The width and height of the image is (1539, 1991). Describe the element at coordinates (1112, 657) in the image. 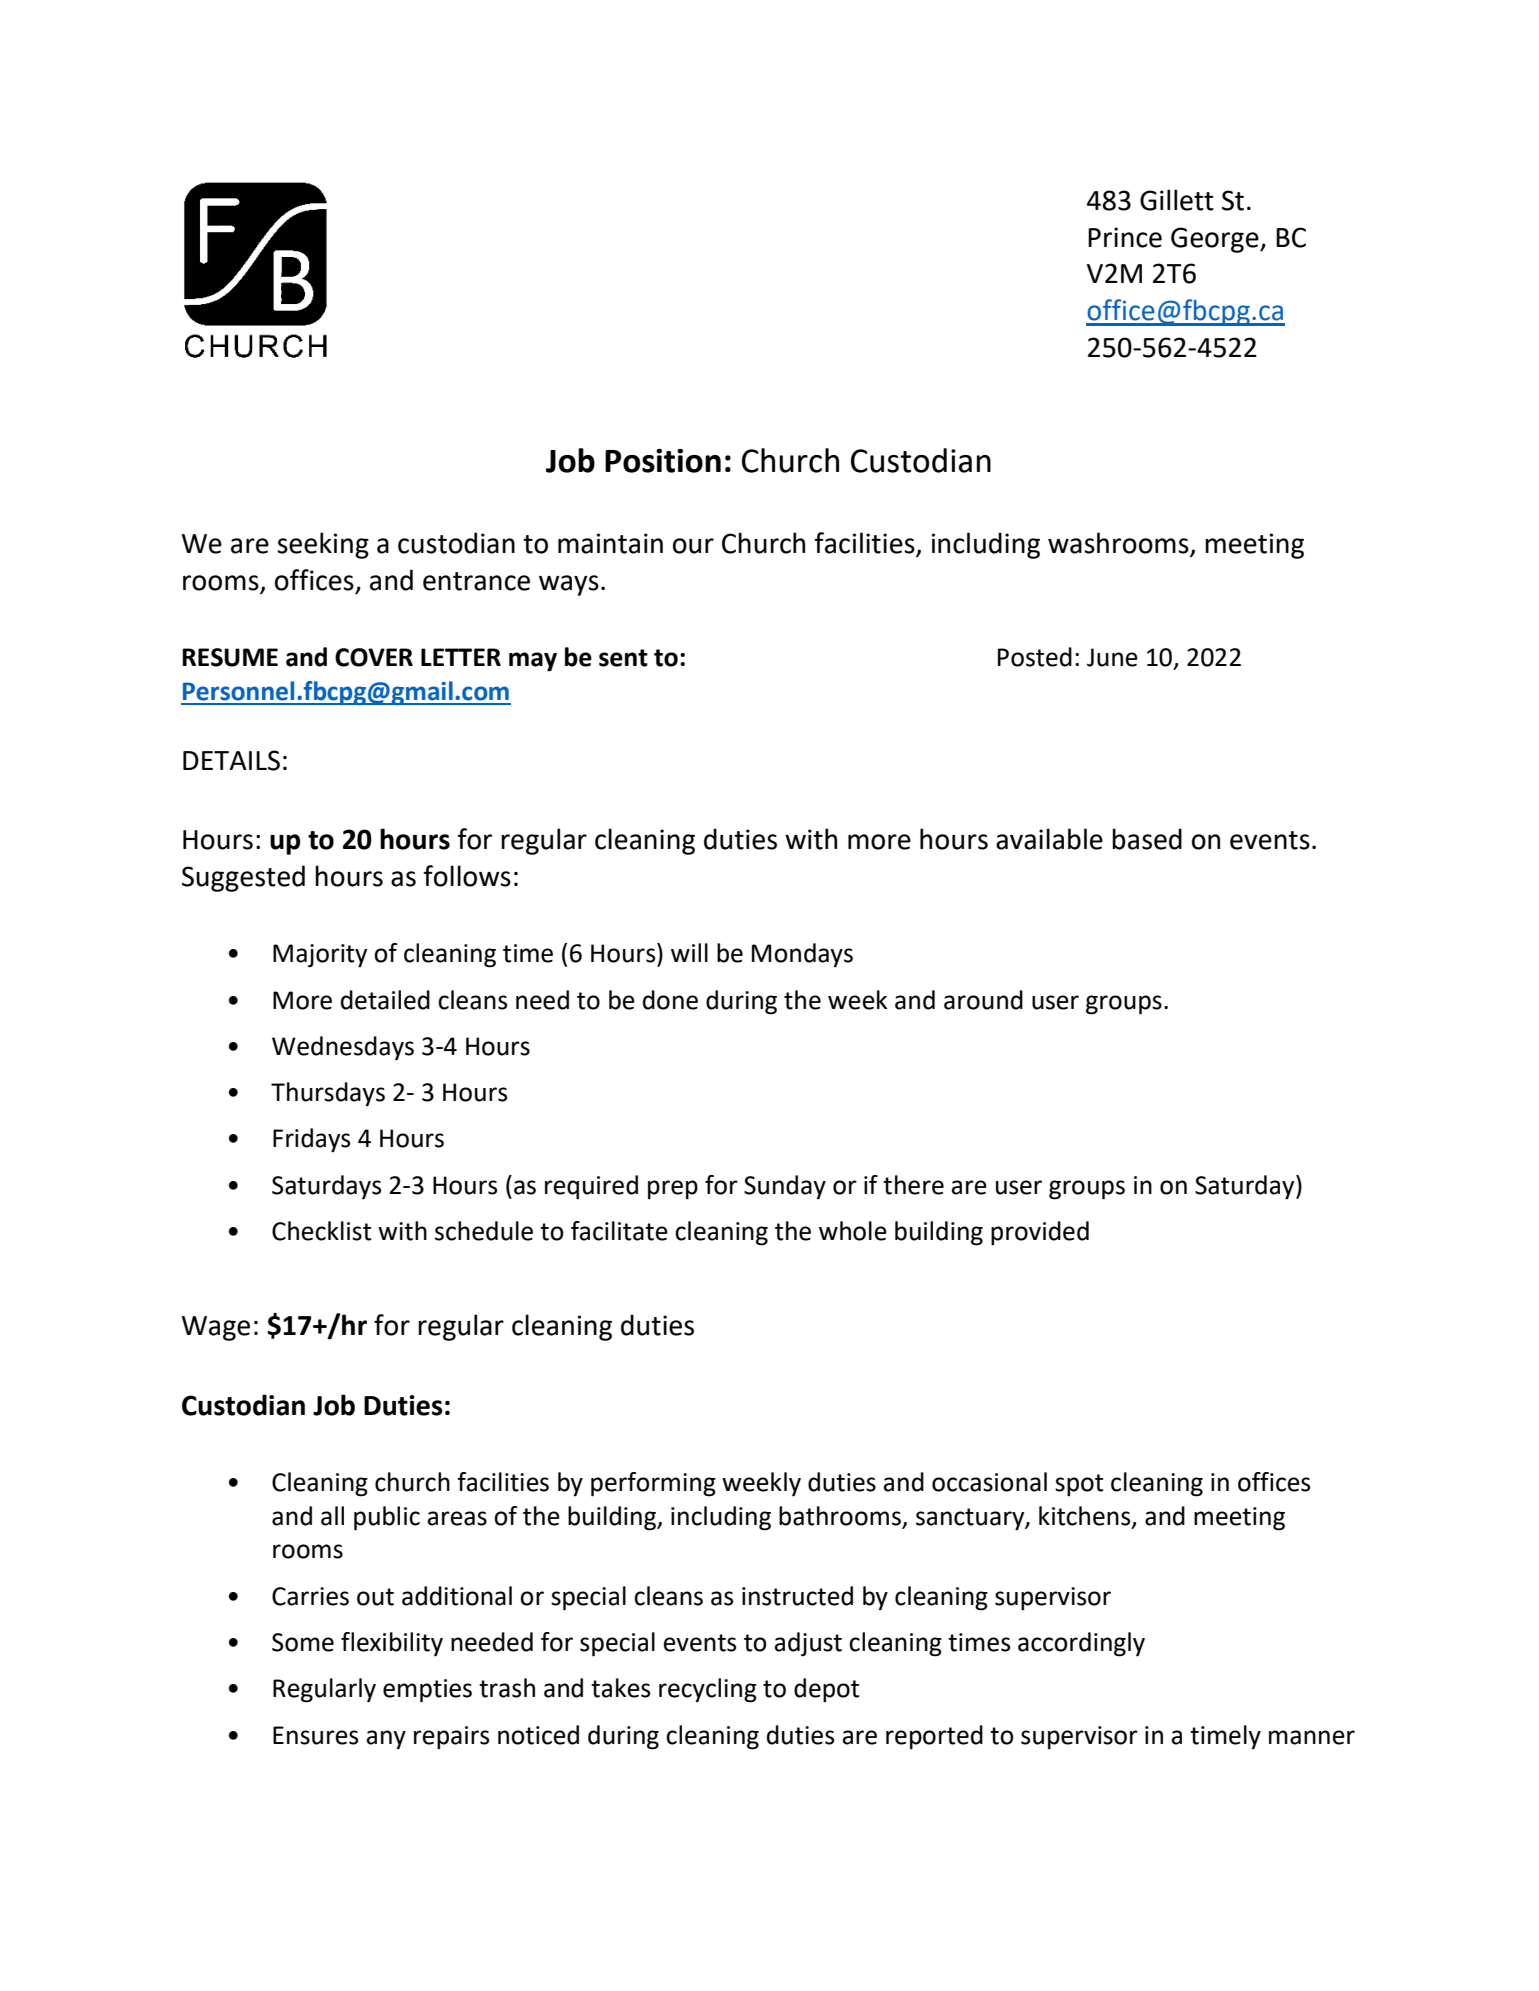

I see `June` at that location.
